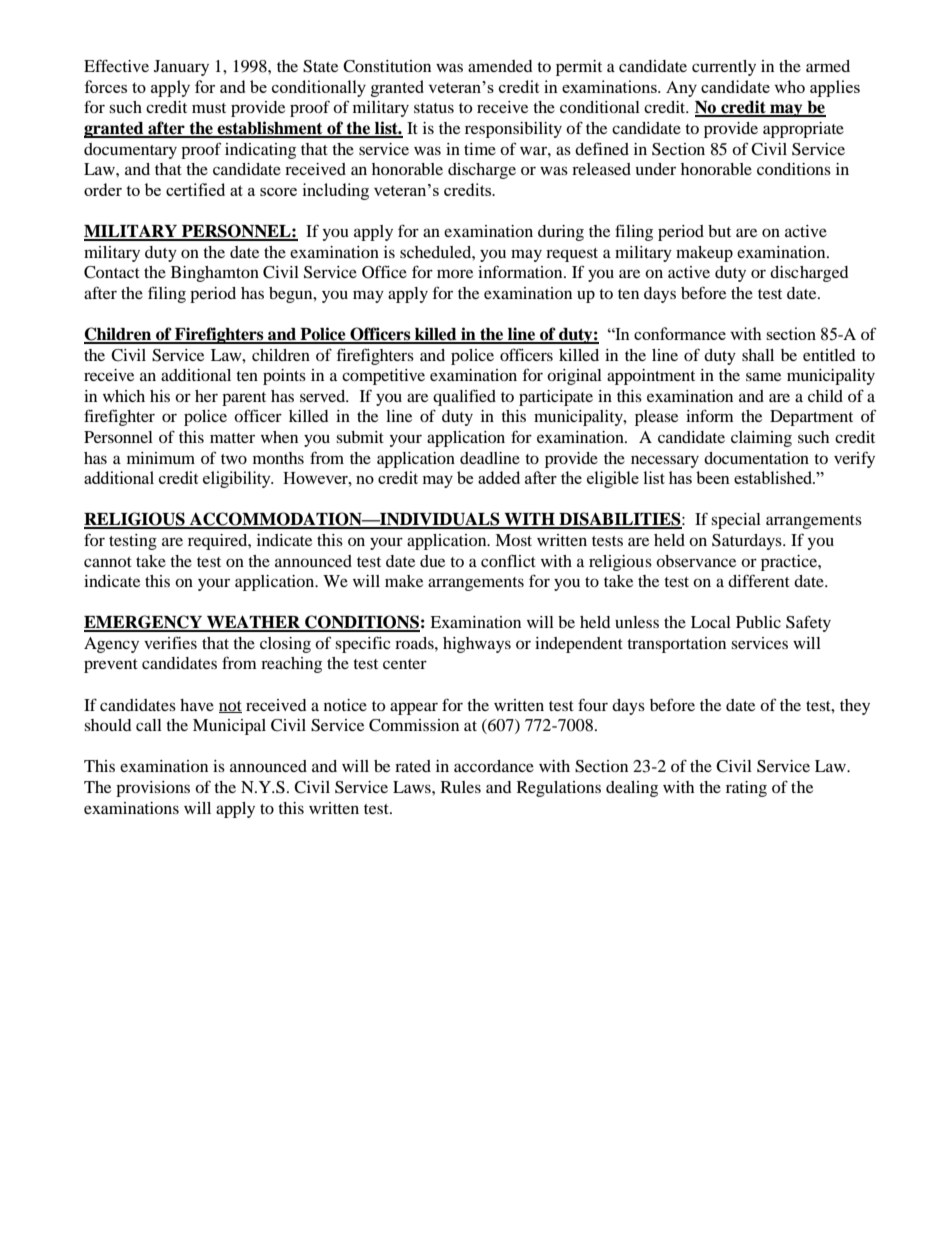  What do you see at coordinates (789, 86) in the screenshot?
I see `who` at bounding box center [789, 86].
